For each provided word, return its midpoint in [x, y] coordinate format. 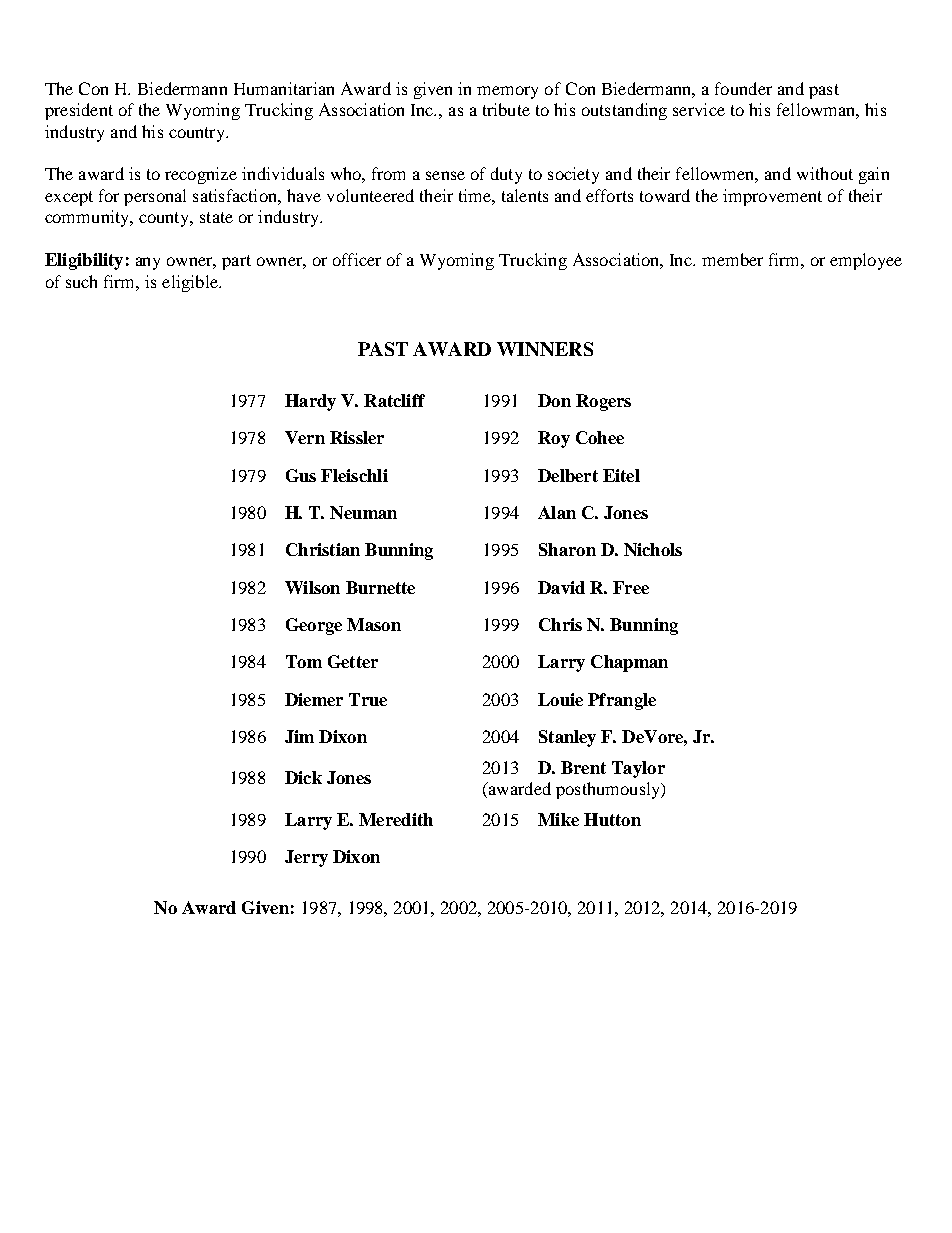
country [198, 134]
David [561, 587]
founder [743, 88]
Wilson [312, 587]
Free [631, 587]
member [732, 259]
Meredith [396, 819]
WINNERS [545, 349]
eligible [191, 283]
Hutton [612, 819]
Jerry [306, 858]
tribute [506, 109]
